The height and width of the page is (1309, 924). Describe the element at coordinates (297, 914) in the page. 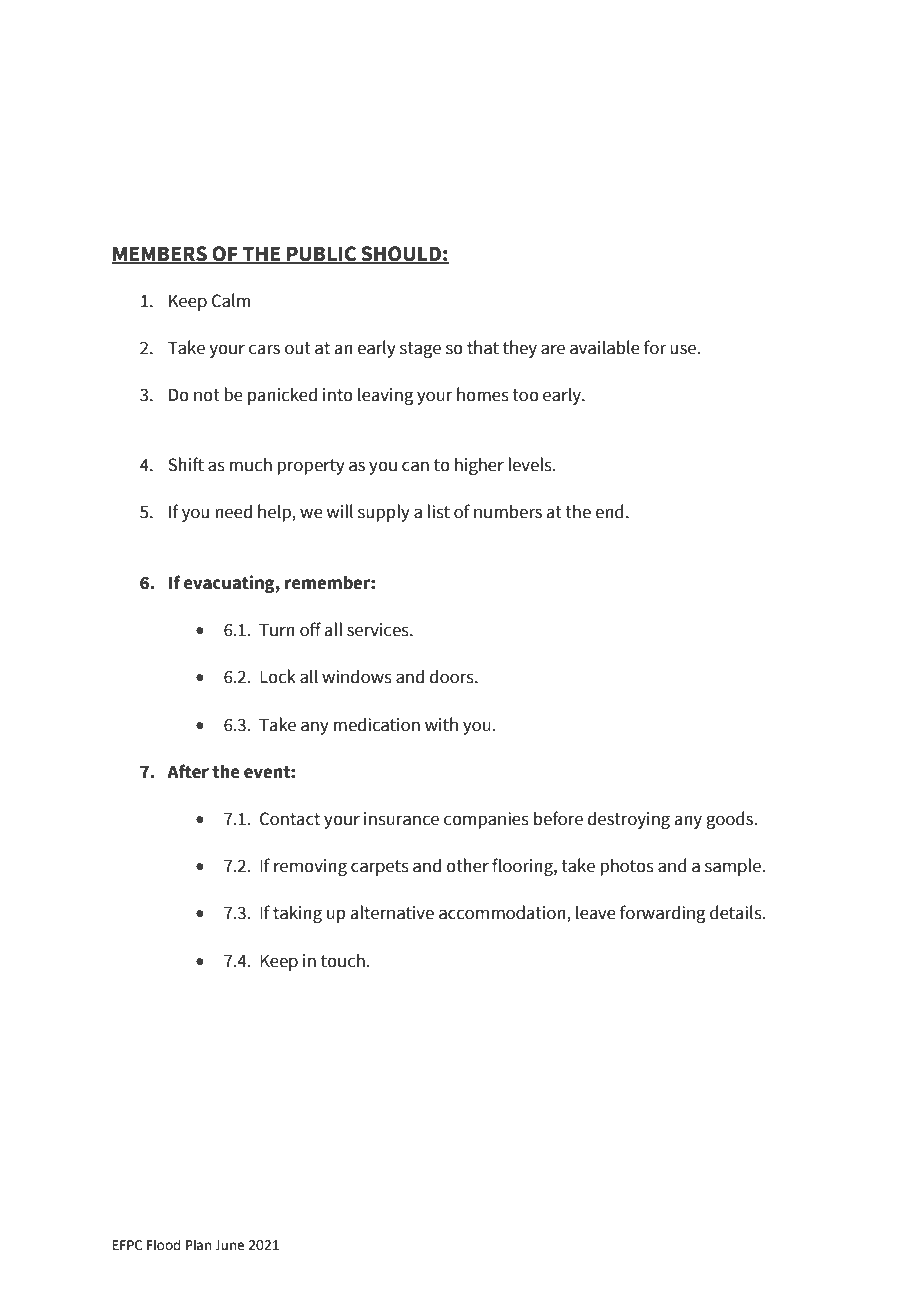

I see `taking` at that location.
